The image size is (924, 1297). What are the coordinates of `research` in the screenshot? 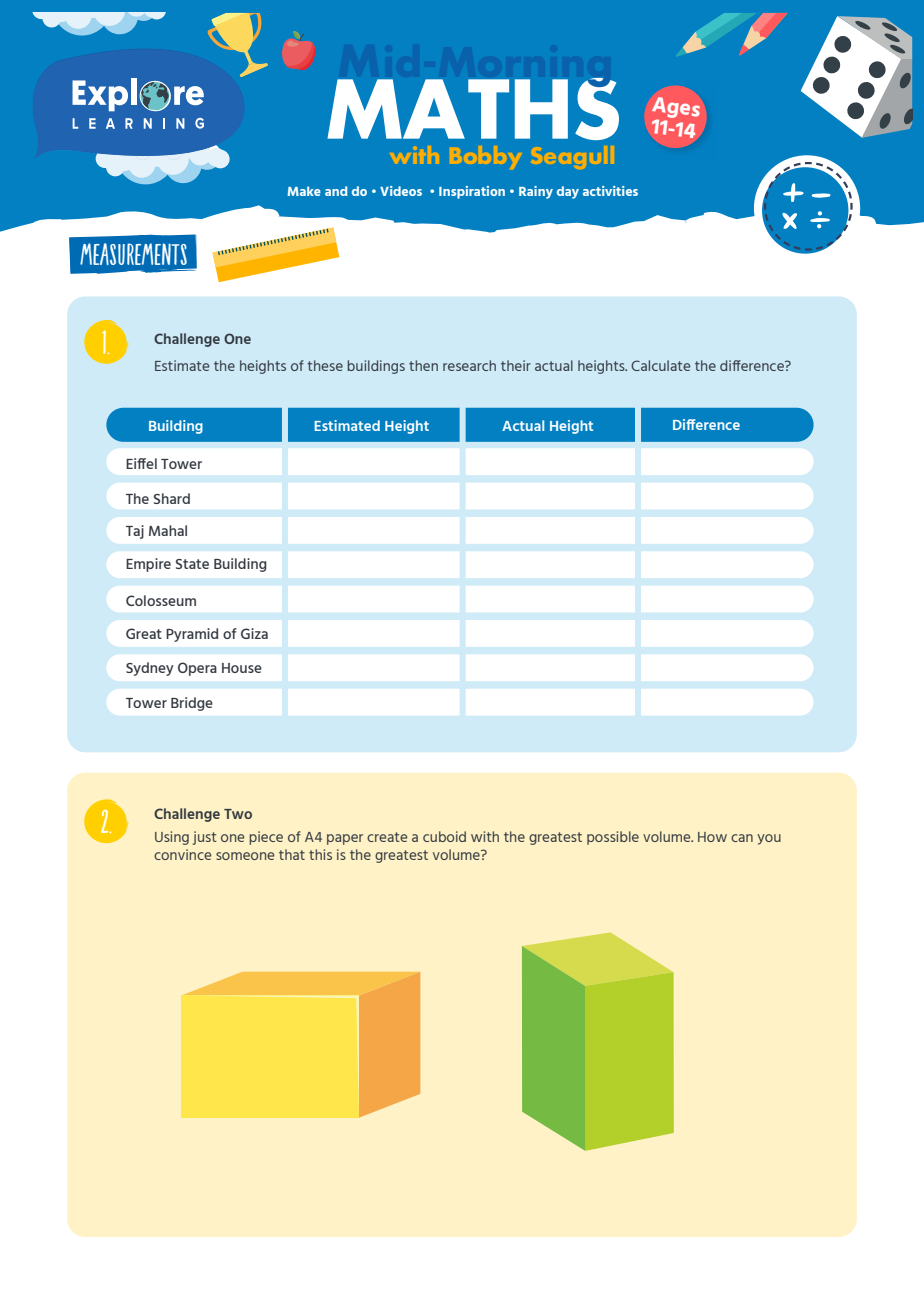 It's located at (469, 365).
